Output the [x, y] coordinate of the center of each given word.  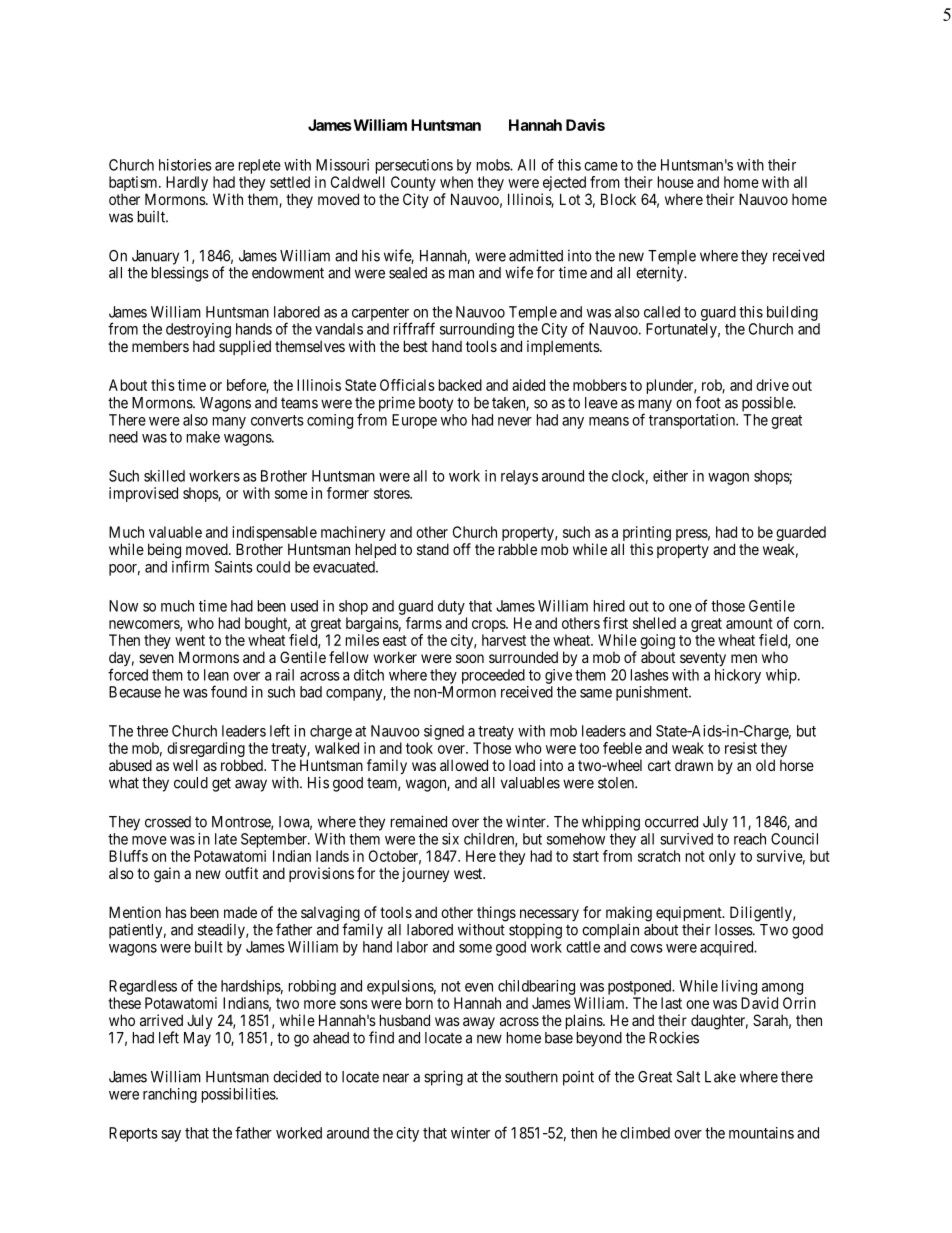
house [676, 182]
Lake [720, 1077]
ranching [170, 1095]
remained [419, 821]
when [456, 182]
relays [519, 477]
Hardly [187, 183]
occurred [671, 822]
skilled [164, 476]
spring [443, 1078]
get [221, 784]
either [670, 476]
